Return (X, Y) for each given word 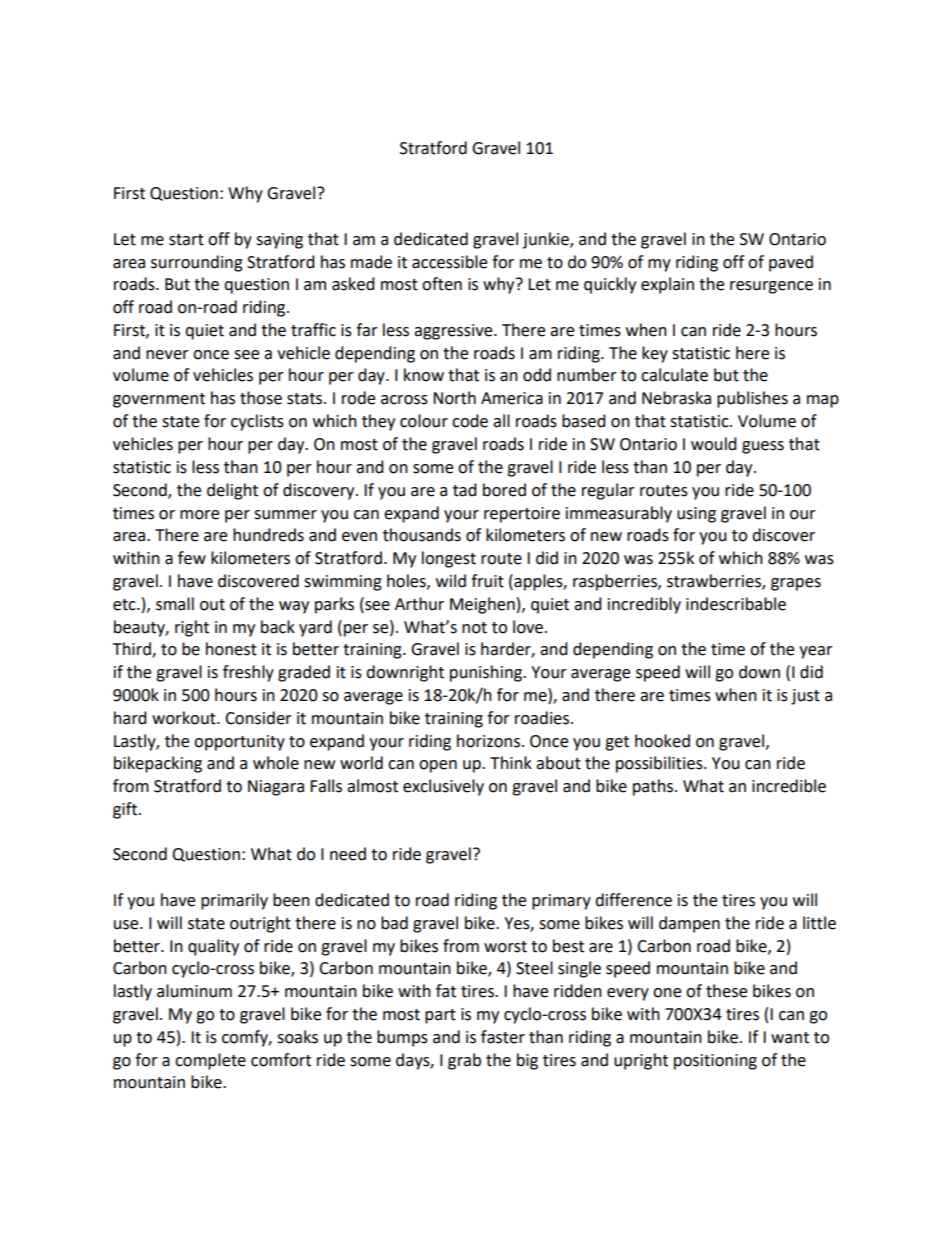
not (474, 628)
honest (231, 649)
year (816, 652)
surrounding (197, 263)
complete (210, 1061)
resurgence (771, 287)
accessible (449, 262)
